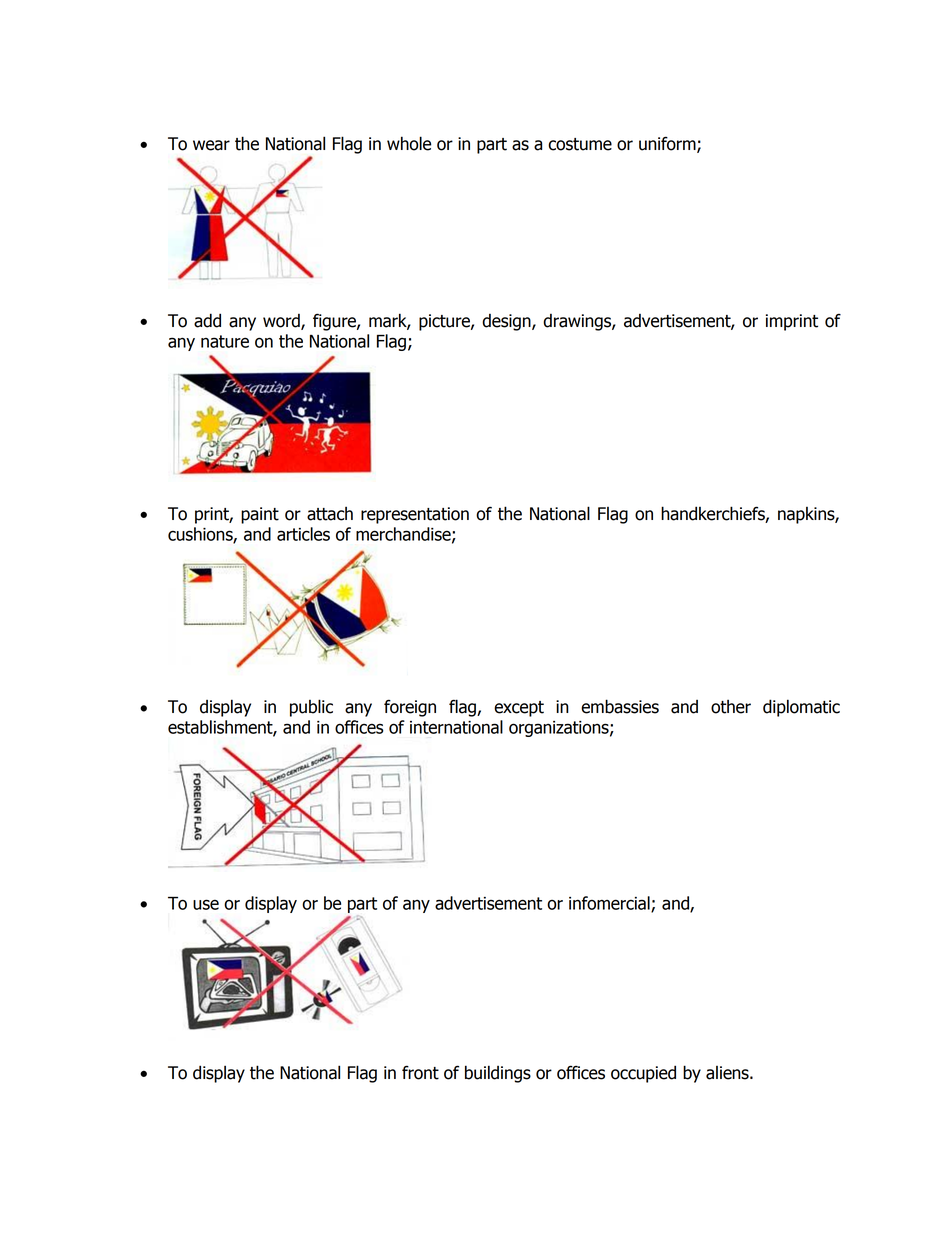 Image resolution: width=952 pixels, height=1233 pixels. I want to click on public, so click(311, 708).
